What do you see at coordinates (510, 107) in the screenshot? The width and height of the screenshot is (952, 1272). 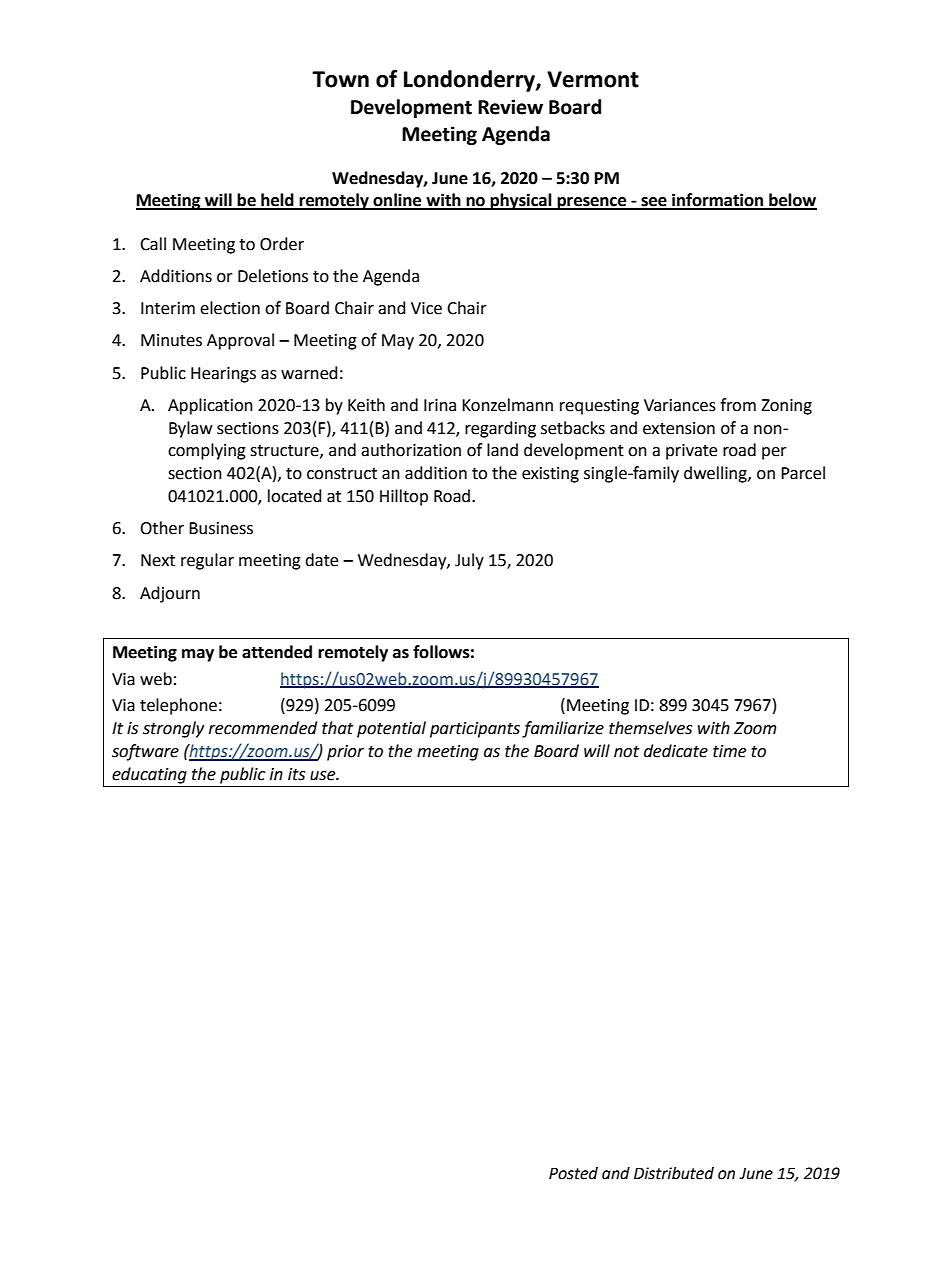 I see `Review` at bounding box center [510, 107].
